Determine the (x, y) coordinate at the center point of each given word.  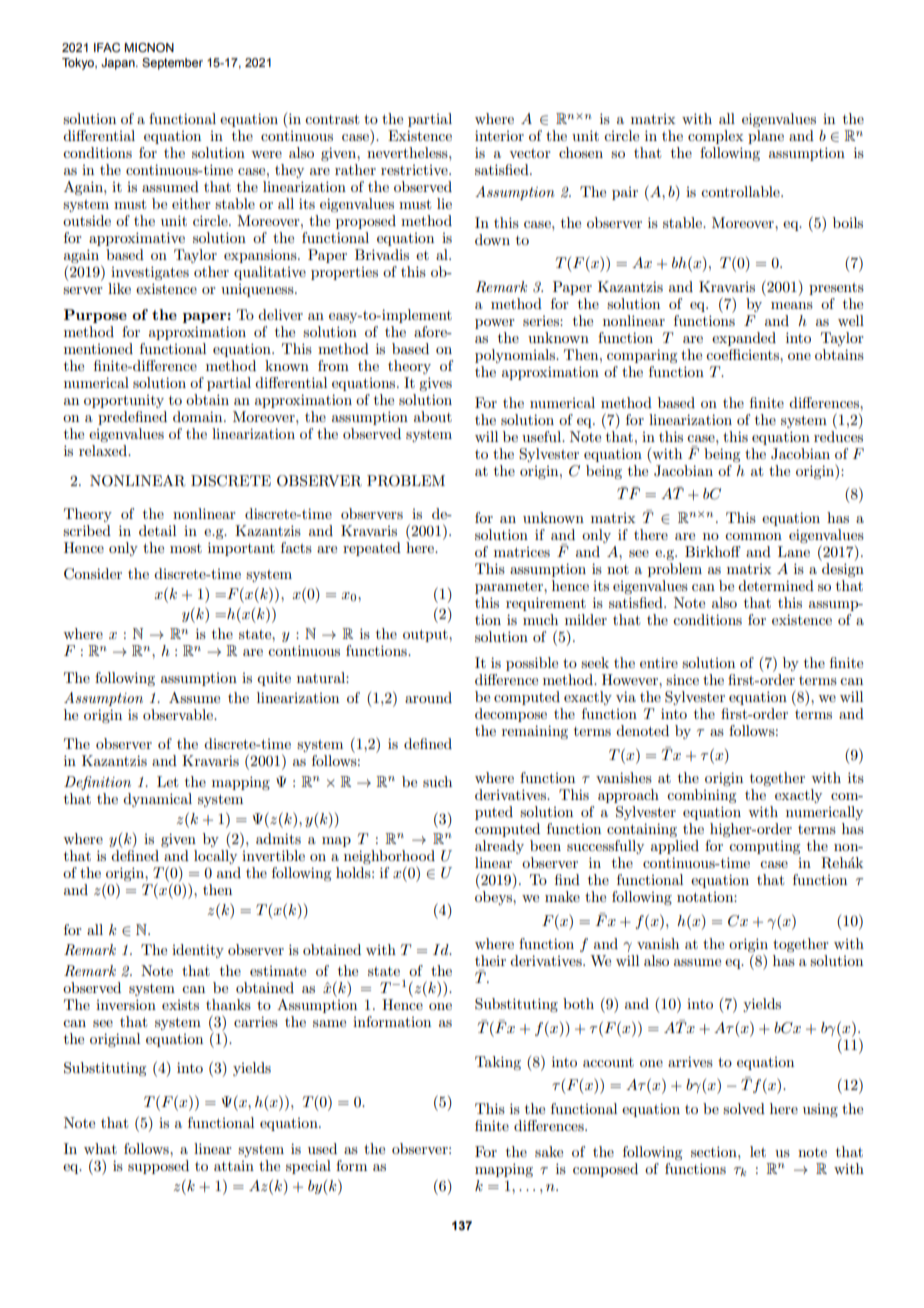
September (172, 64)
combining (701, 796)
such (437, 781)
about (433, 416)
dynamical (157, 800)
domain (199, 416)
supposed (158, 1167)
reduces (838, 436)
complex (715, 137)
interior (499, 135)
